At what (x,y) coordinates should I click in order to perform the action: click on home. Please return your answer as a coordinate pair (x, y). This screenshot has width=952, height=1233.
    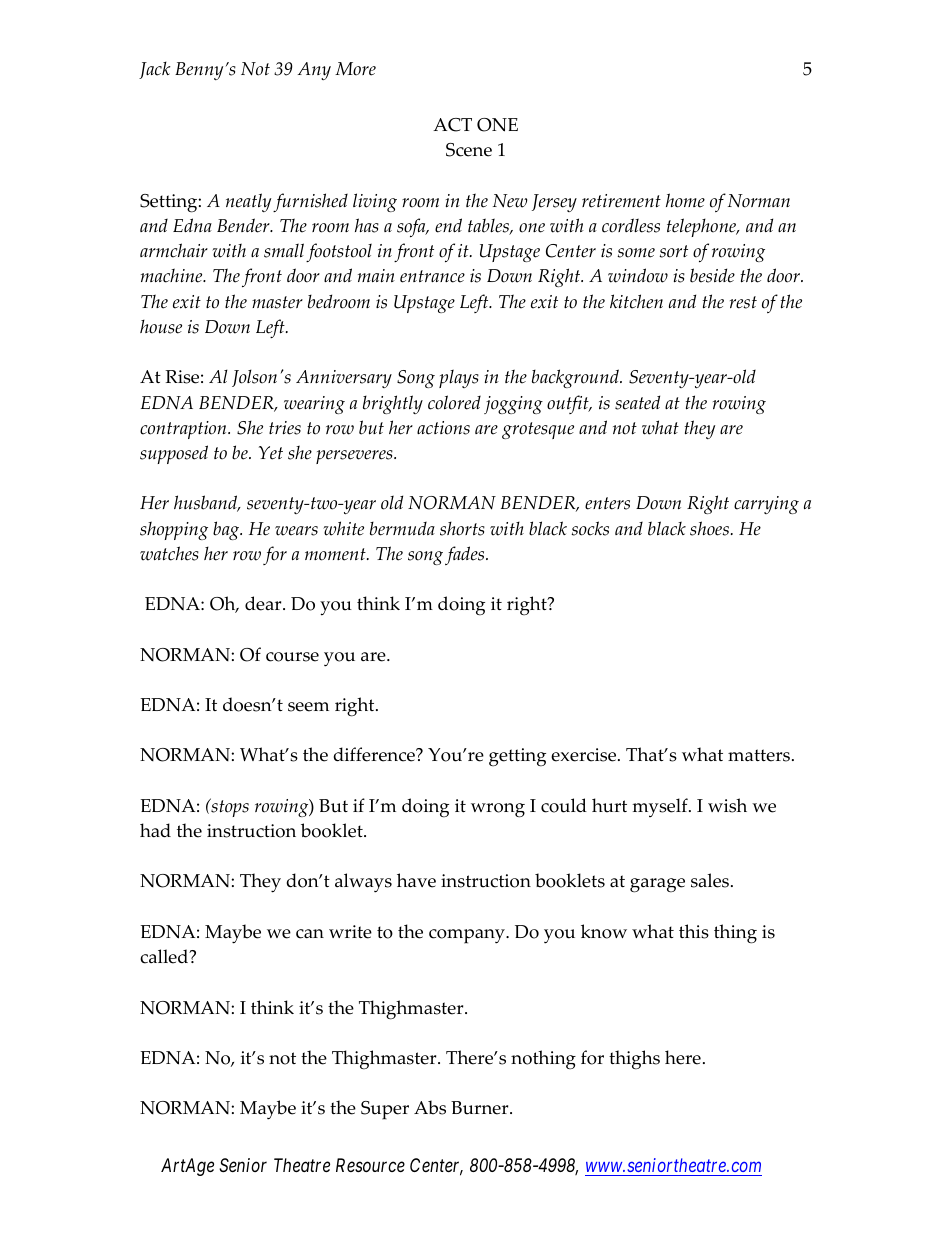
    Looking at the image, I should click on (685, 200).
